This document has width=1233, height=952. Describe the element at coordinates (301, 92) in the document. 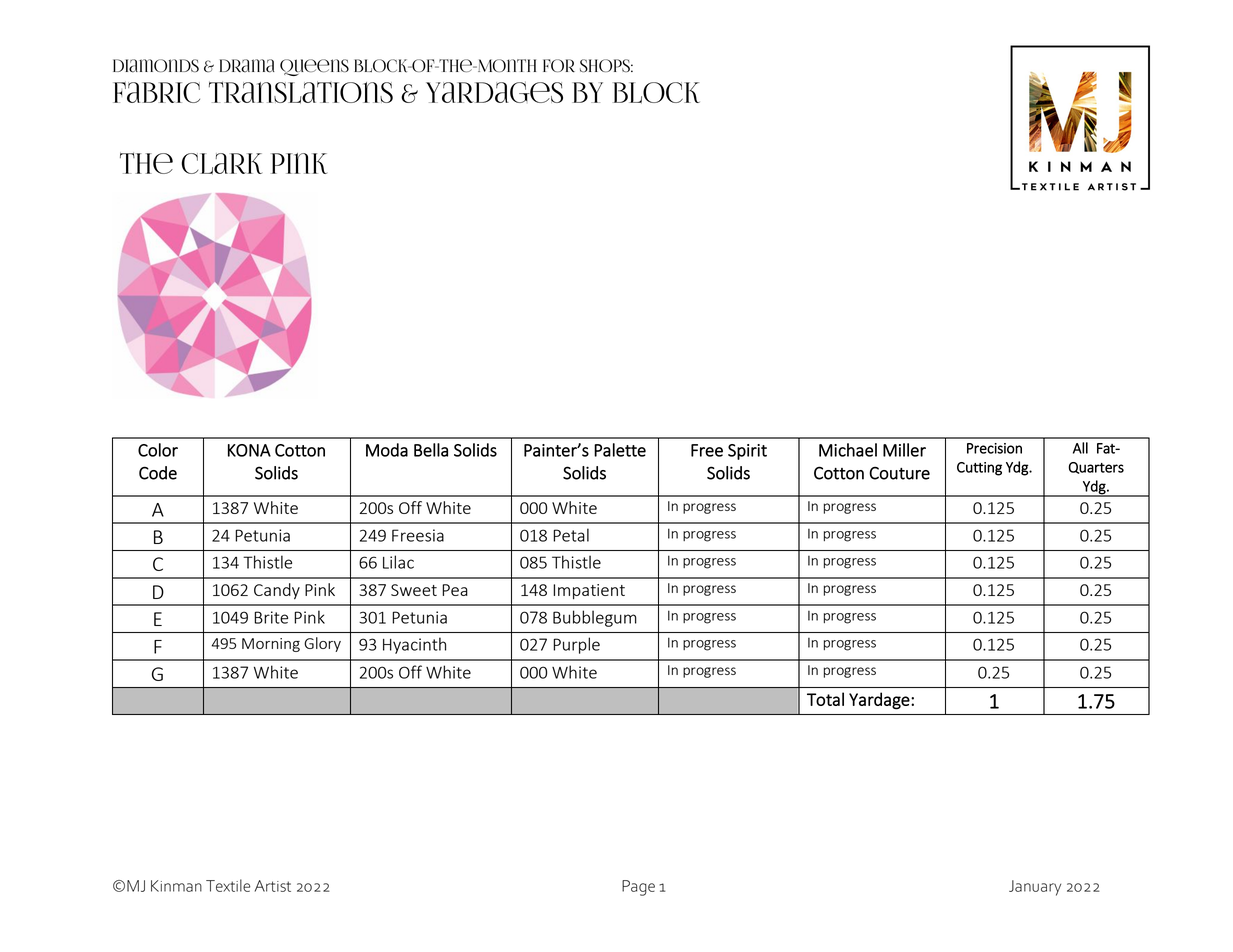

I see `Translations` at that location.
